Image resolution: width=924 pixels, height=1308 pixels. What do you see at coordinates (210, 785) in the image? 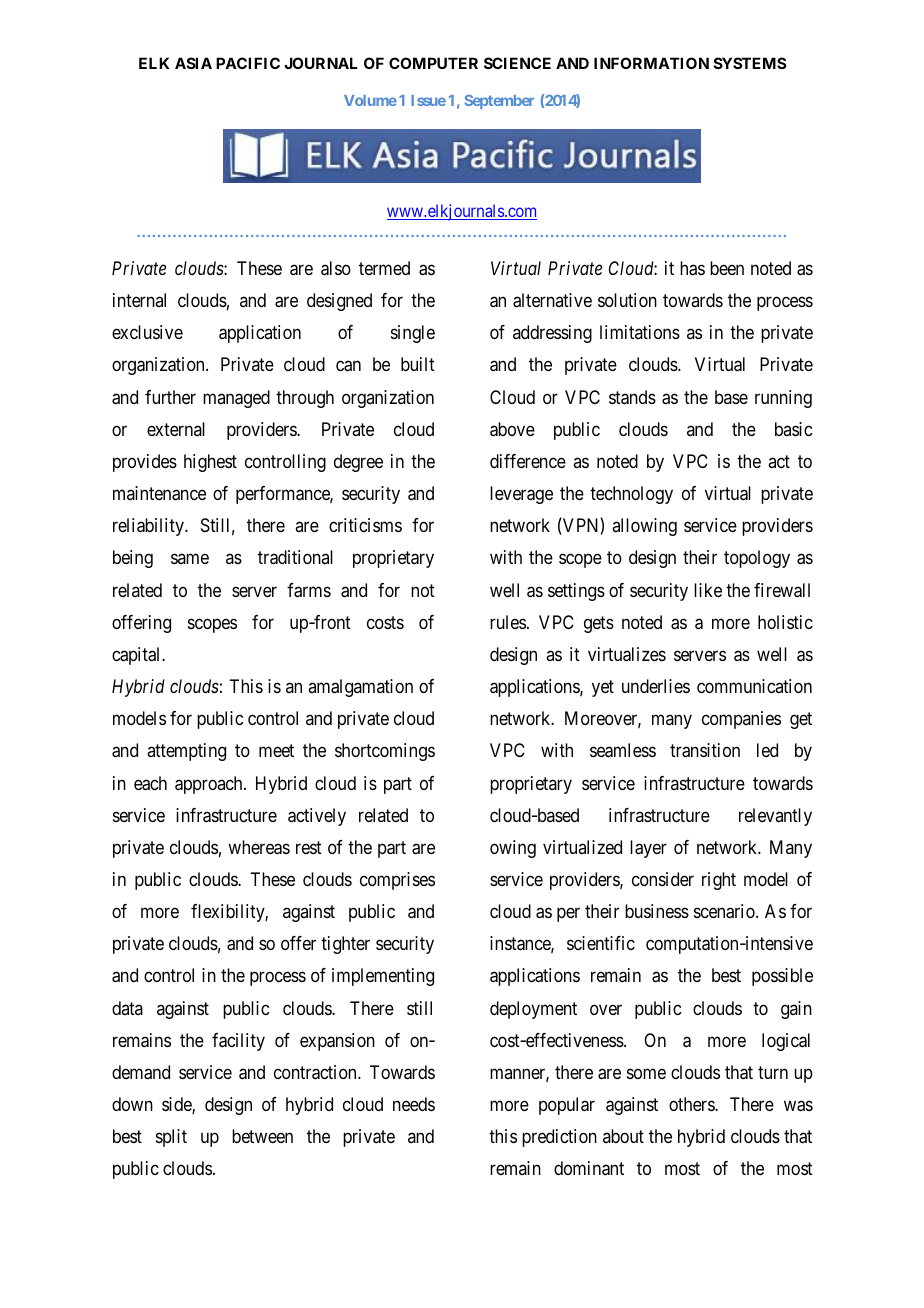
I see `approach` at bounding box center [210, 785].
